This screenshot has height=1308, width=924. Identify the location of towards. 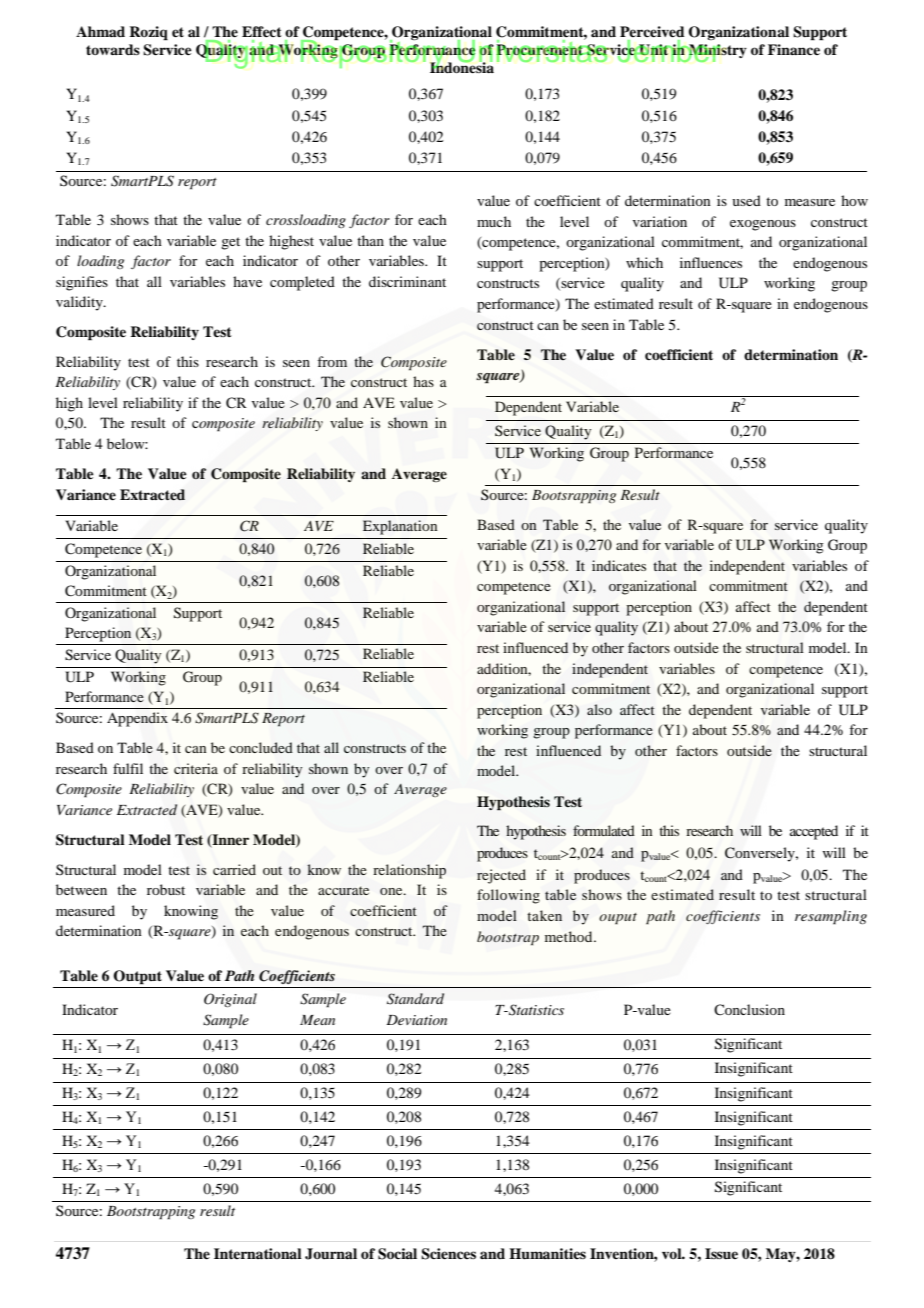
(113, 49).
